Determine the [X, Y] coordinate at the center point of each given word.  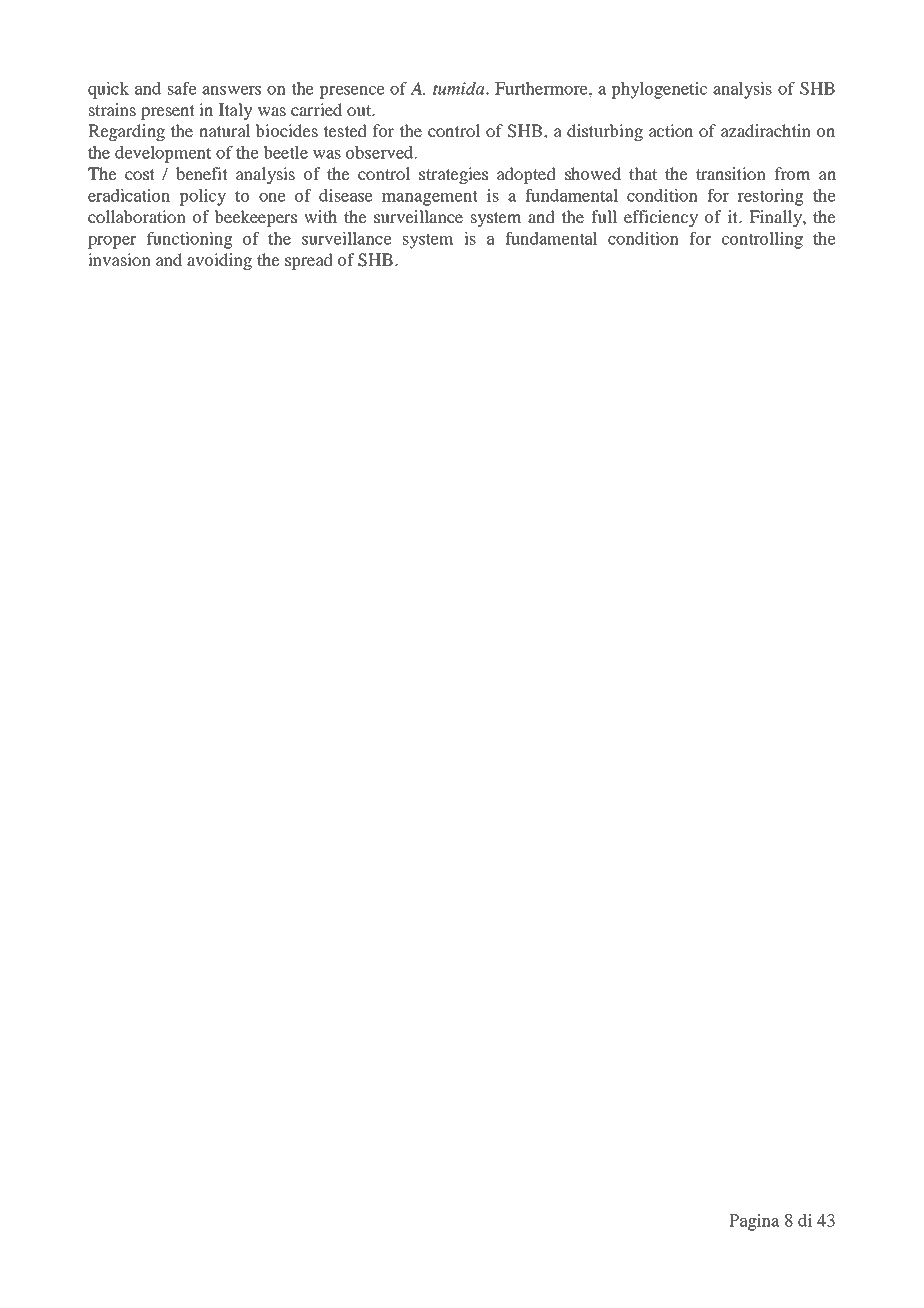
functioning [190, 240]
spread [309, 261]
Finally [776, 218]
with [320, 216]
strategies [453, 175]
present [168, 112]
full [604, 216]
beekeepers [255, 218]
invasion [119, 259]
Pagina [754, 1222]
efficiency [661, 218]
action [671, 130]
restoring [770, 197]
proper [112, 242]
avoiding [219, 261]
